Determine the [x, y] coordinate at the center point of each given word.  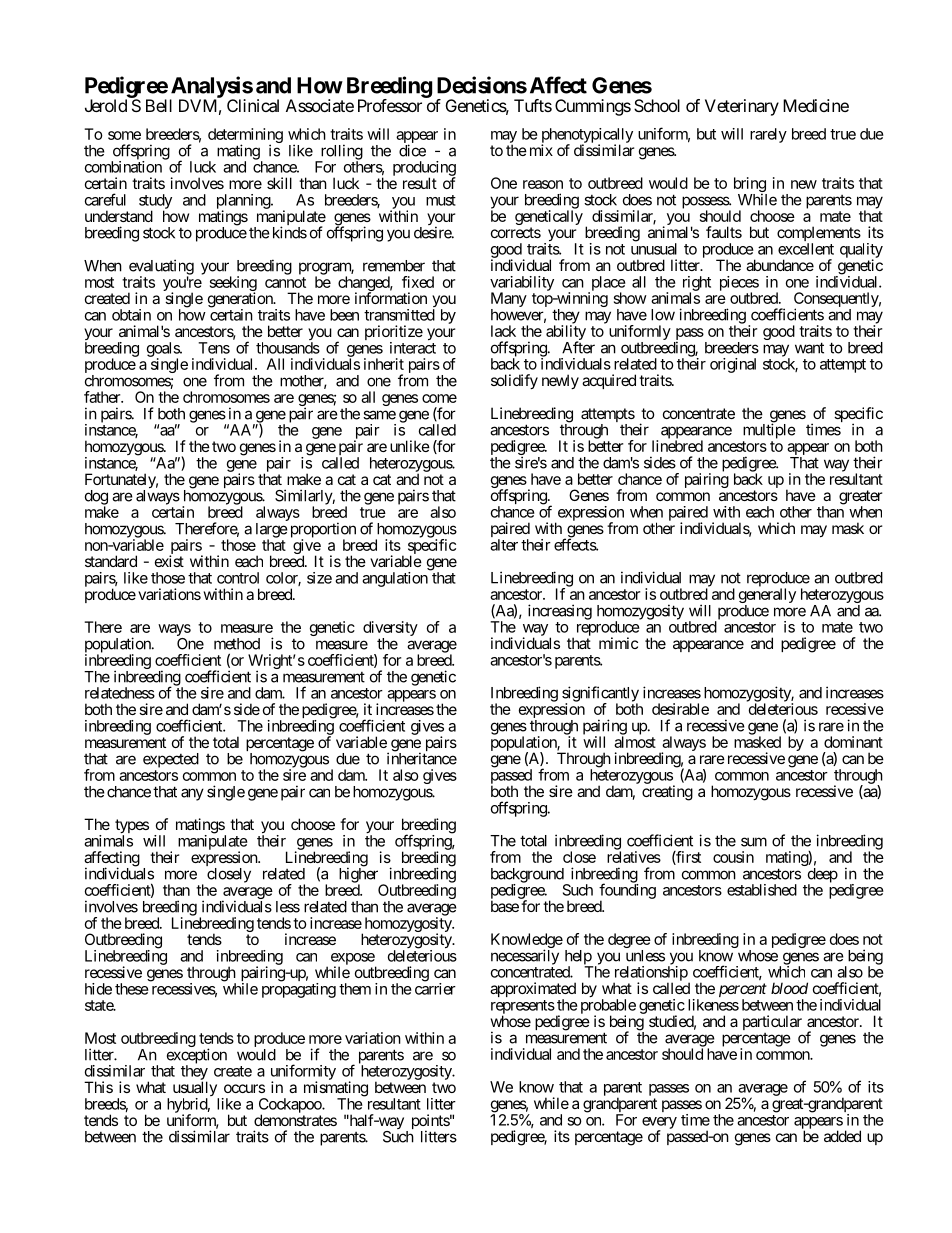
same [379, 415]
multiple [769, 430]
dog [96, 498]
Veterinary [742, 107]
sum [754, 842]
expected [171, 760]
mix [541, 150]
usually [196, 1090]
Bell [159, 105]
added [842, 1136]
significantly [600, 695]
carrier [435, 988]
